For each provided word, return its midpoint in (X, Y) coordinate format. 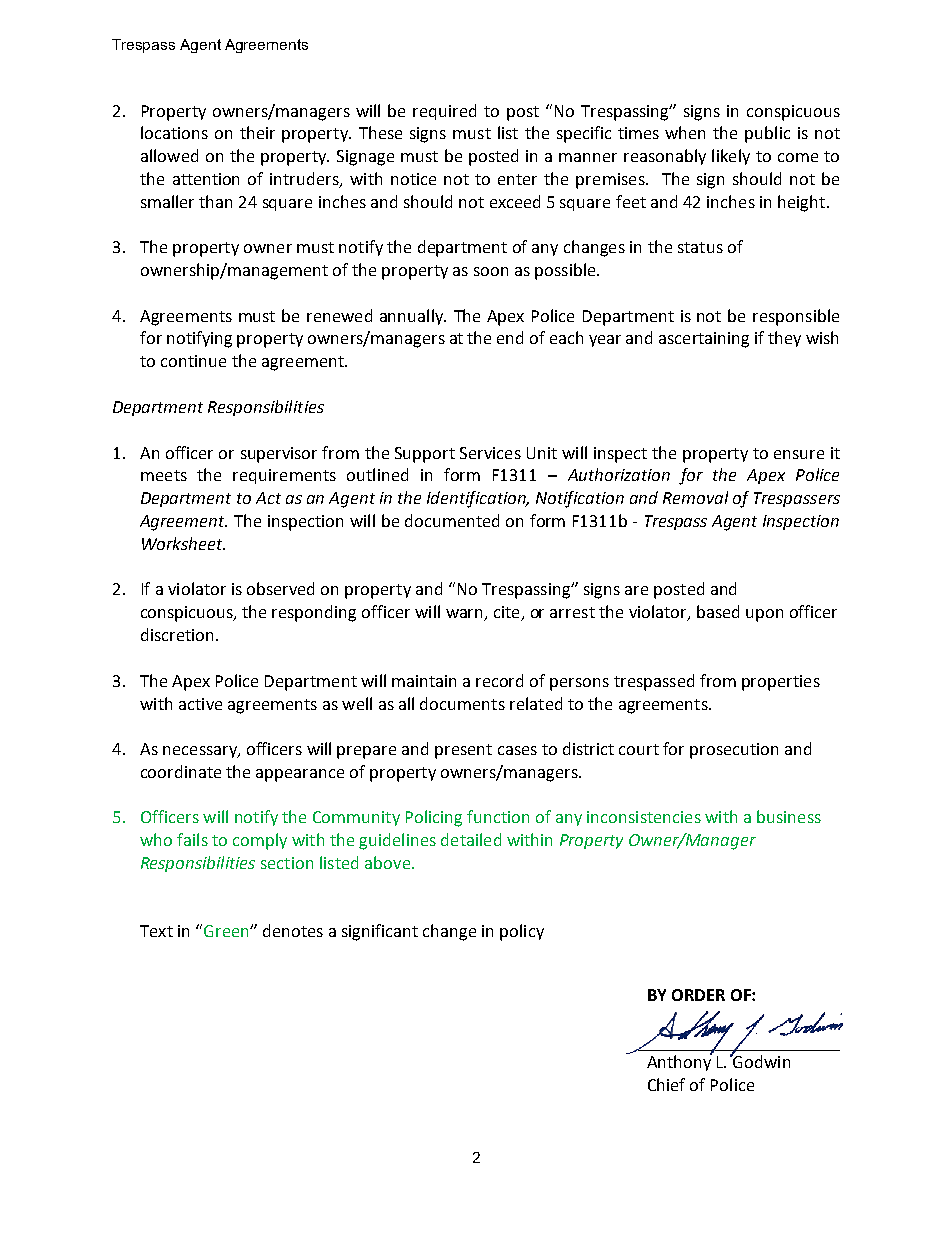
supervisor (279, 455)
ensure (799, 454)
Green (227, 931)
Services (490, 453)
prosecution (734, 751)
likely (731, 157)
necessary (201, 752)
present (463, 751)
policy (522, 932)
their (257, 132)
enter (517, 179)
